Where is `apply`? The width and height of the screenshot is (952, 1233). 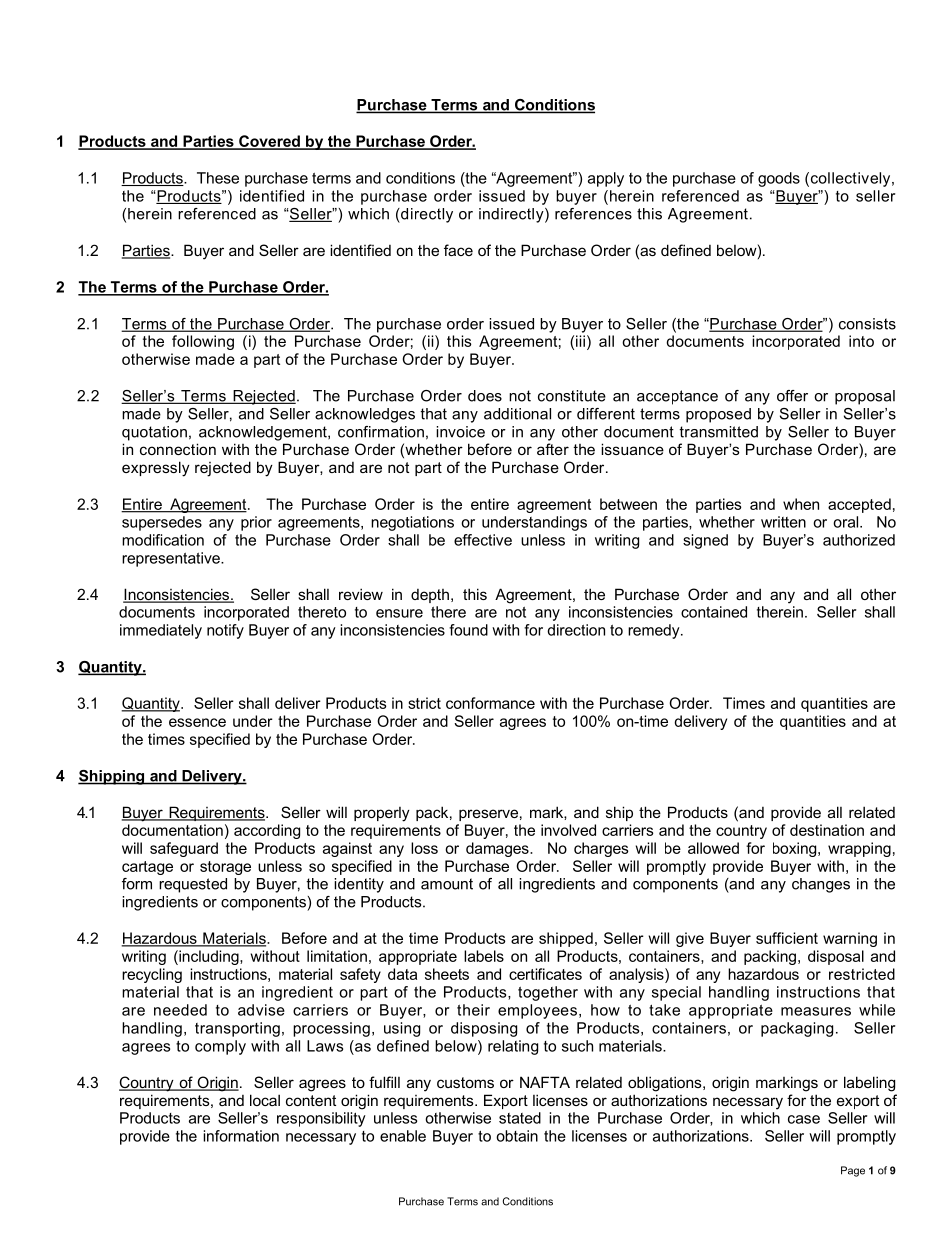
apply is located at coordinates (606, 179).
